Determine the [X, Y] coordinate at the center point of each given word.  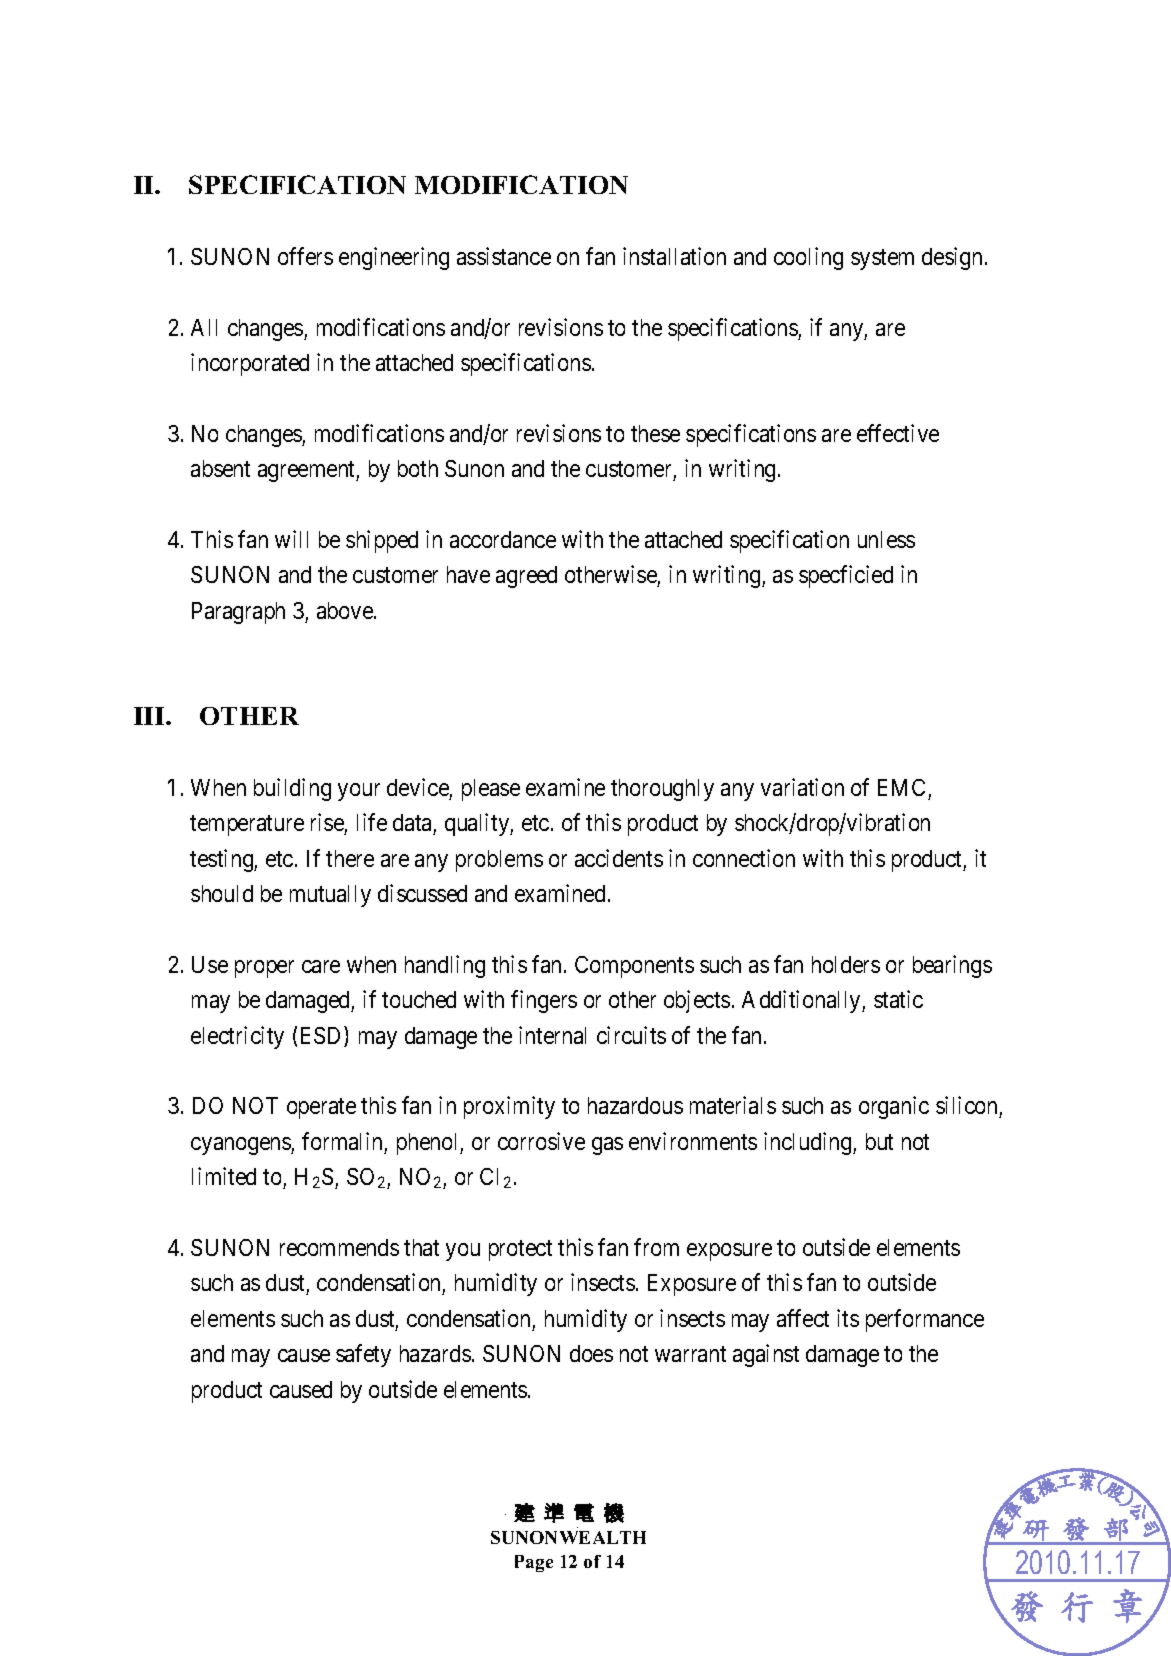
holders [846, 964]
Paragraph [238, 613]
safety [363, 1355]
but [879, 1141]
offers [305, 256]
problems [499, 861]
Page [534, 1563]
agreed [526, 577]
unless [886, 539]
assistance [504, 256]
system [882, 259]
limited [224, 1176]
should [222, 893]
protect [520, 1250]
